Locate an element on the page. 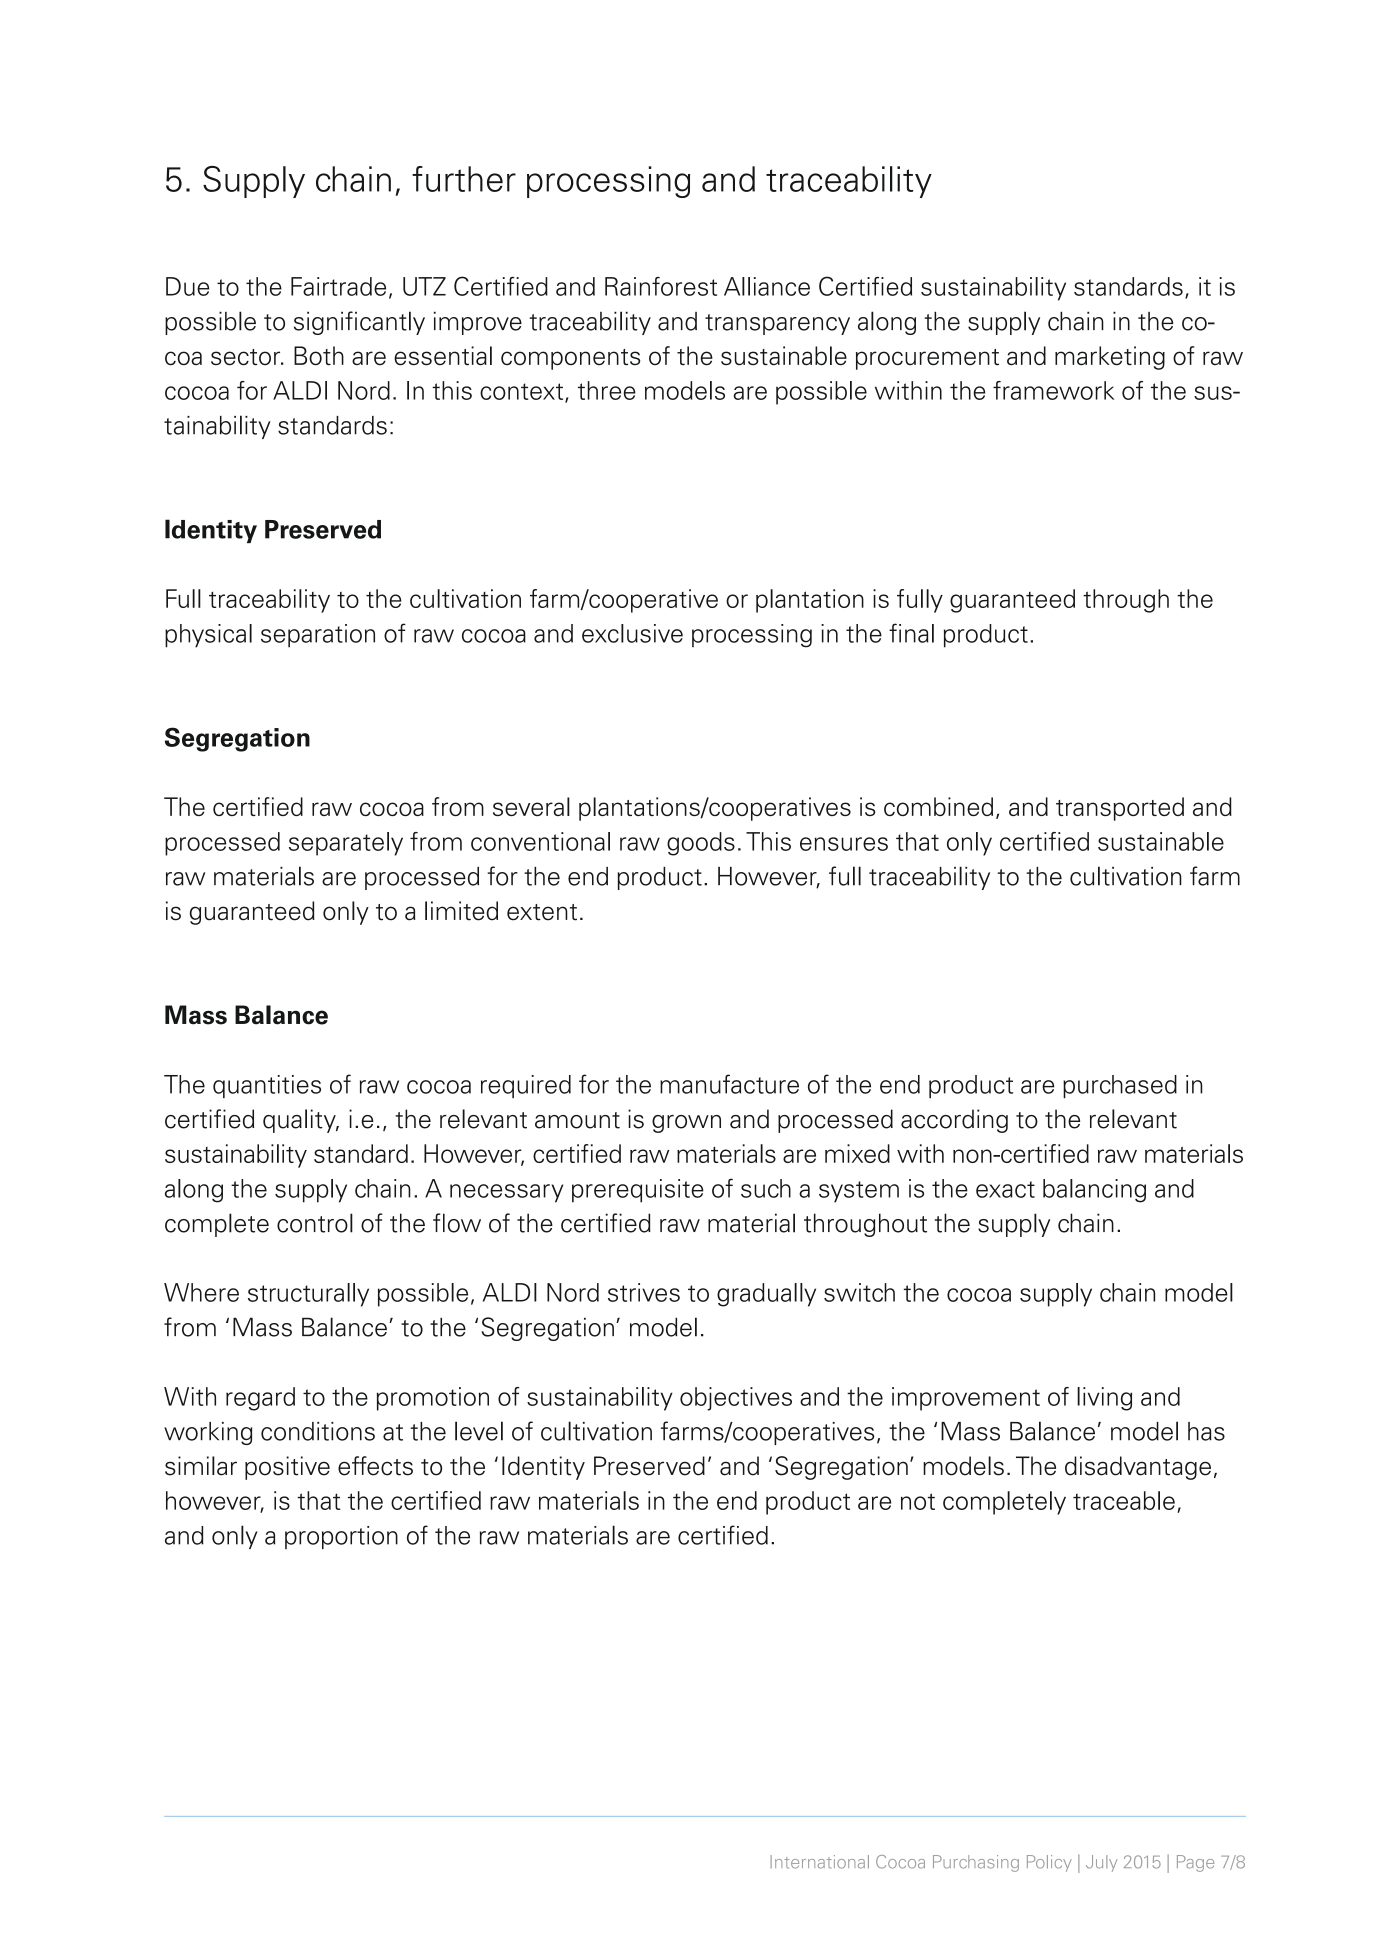 This document has height=1947, width=1377. UTZ is located at coordinates (424, 286).
